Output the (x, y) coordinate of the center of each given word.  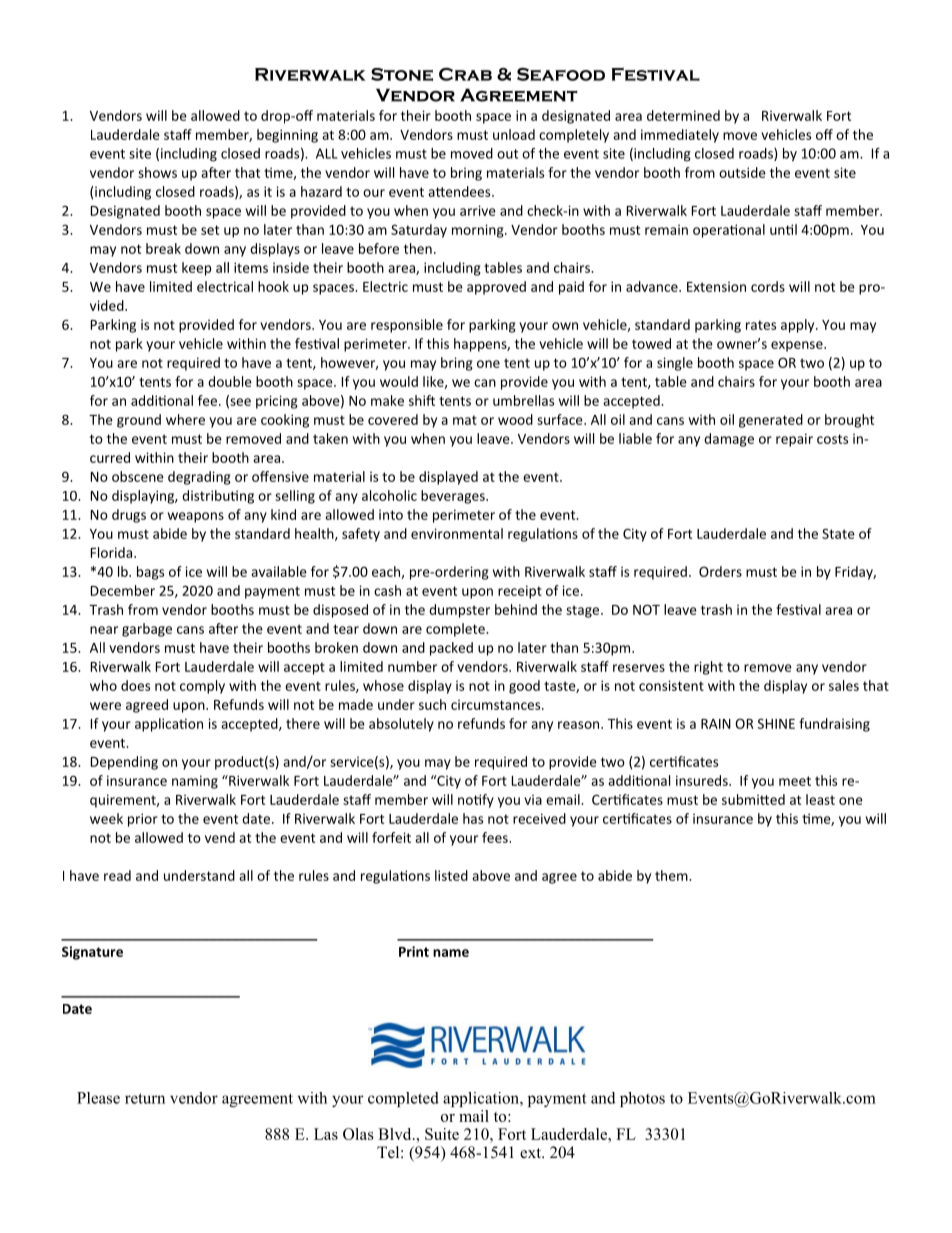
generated (771, 421)
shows (157, 172)
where (185, 419)
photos (642, 1099)
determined (683, 115)
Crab (465, 74)
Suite (442, 1134)
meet (795, 781)
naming (195, 782)
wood (515, 419)
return (145, 1098)
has (473, 818)
